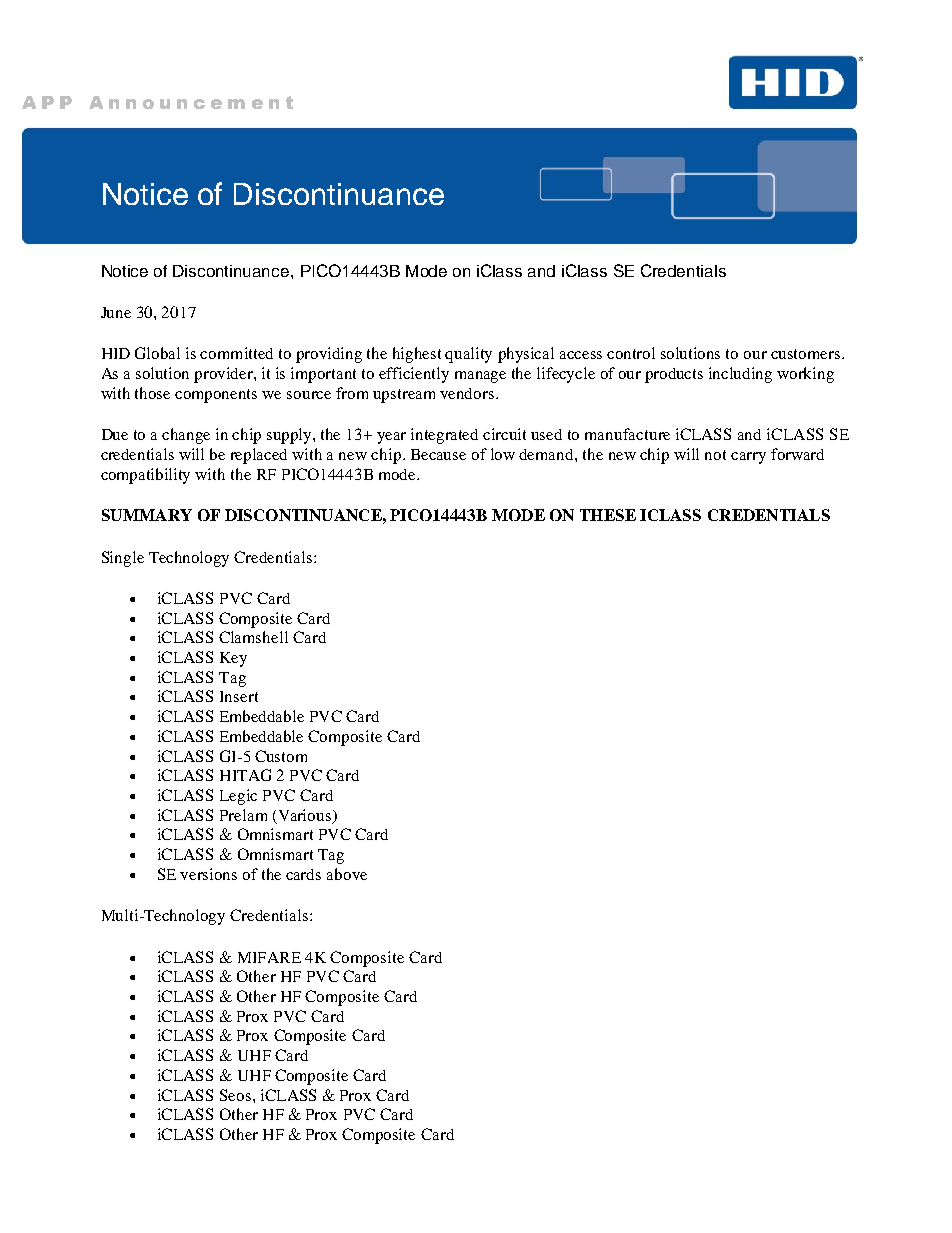 The image size is (952, 1233). I want to click on versions, so click(208, 874).
